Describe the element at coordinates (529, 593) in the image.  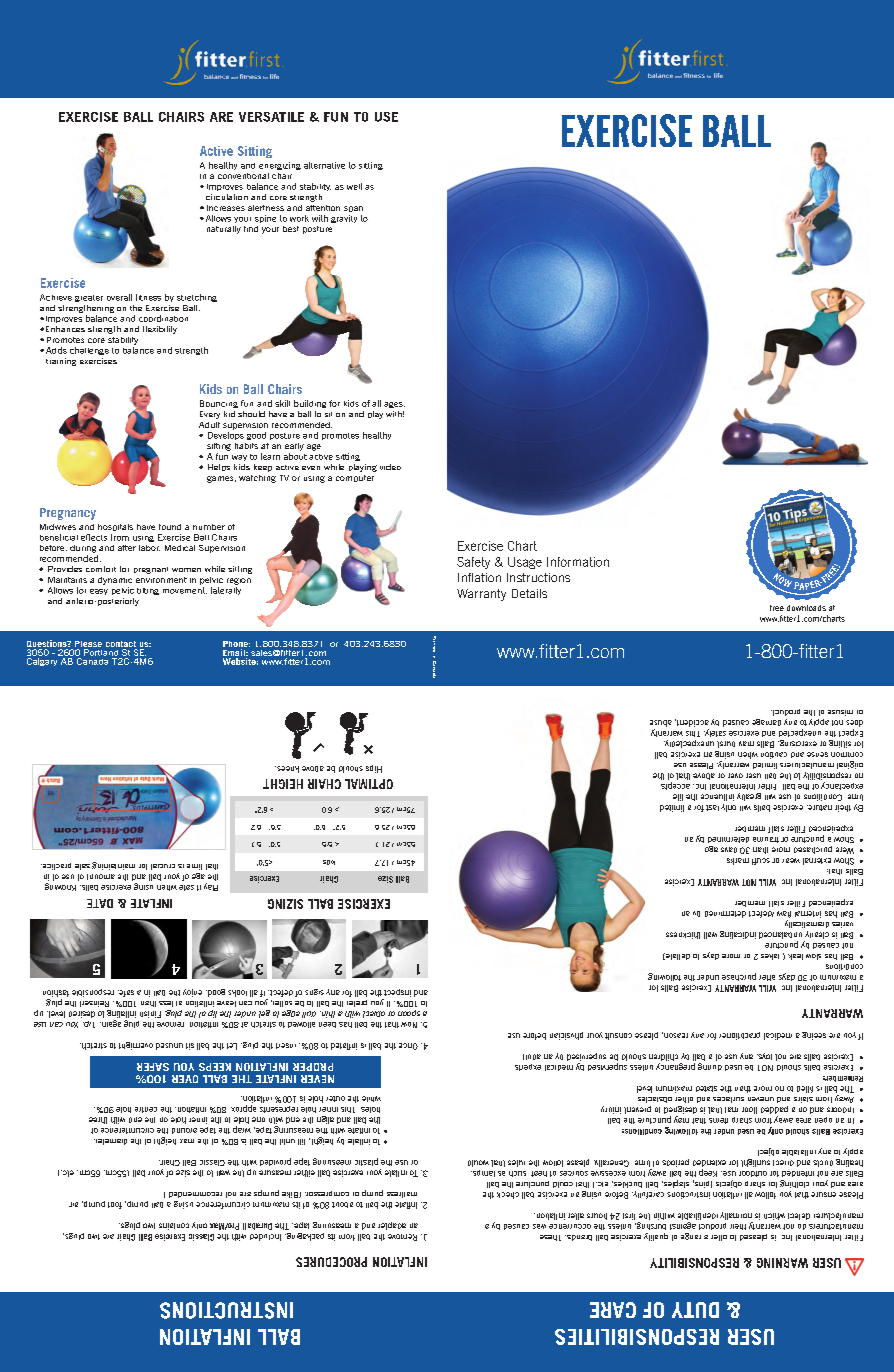
I see `Details` at that location.
